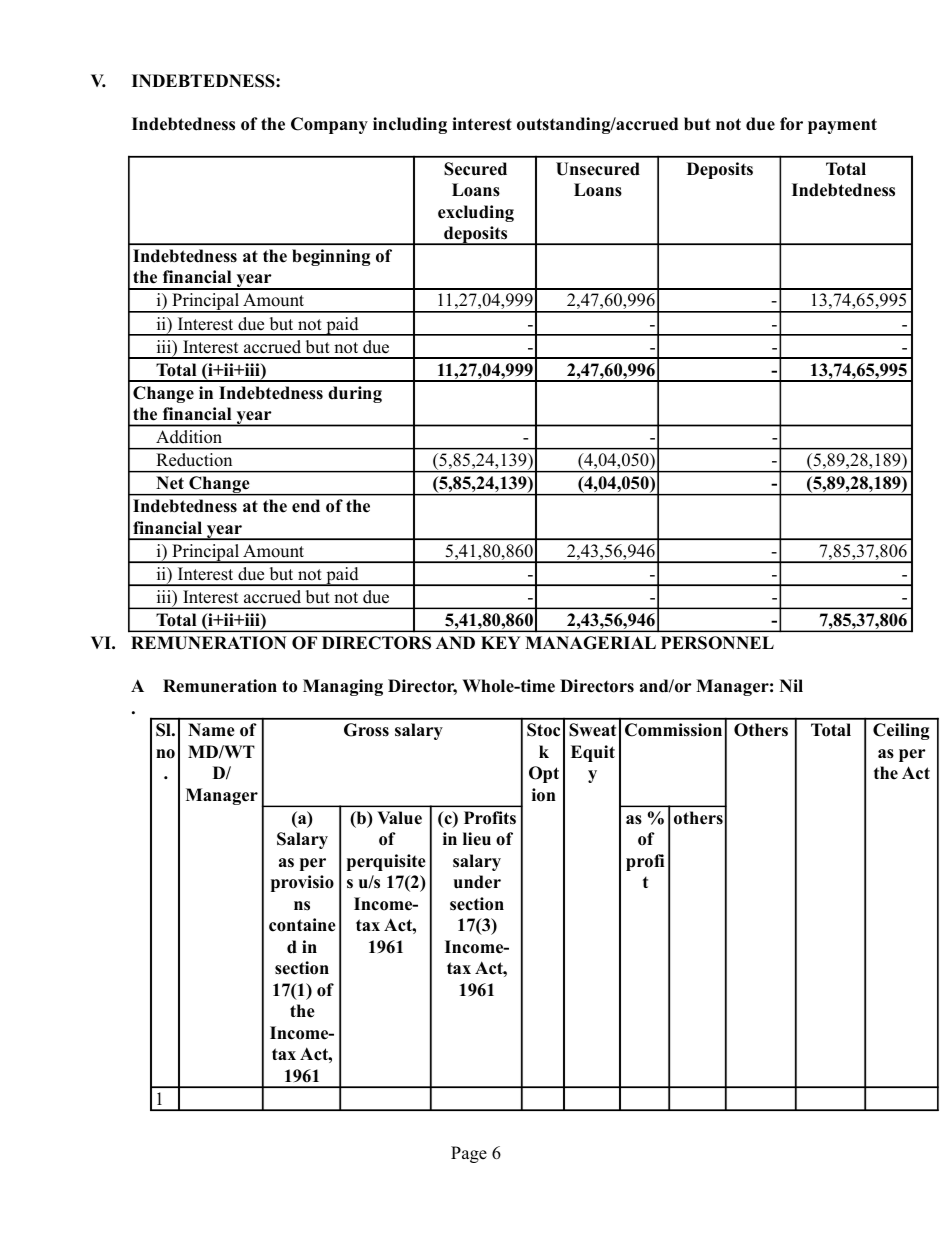 Image resolution: width=952 pixels, height=1233 pixels. Describe the element at coordinates (469, 1154) in the page. I see `Page` at that location.
